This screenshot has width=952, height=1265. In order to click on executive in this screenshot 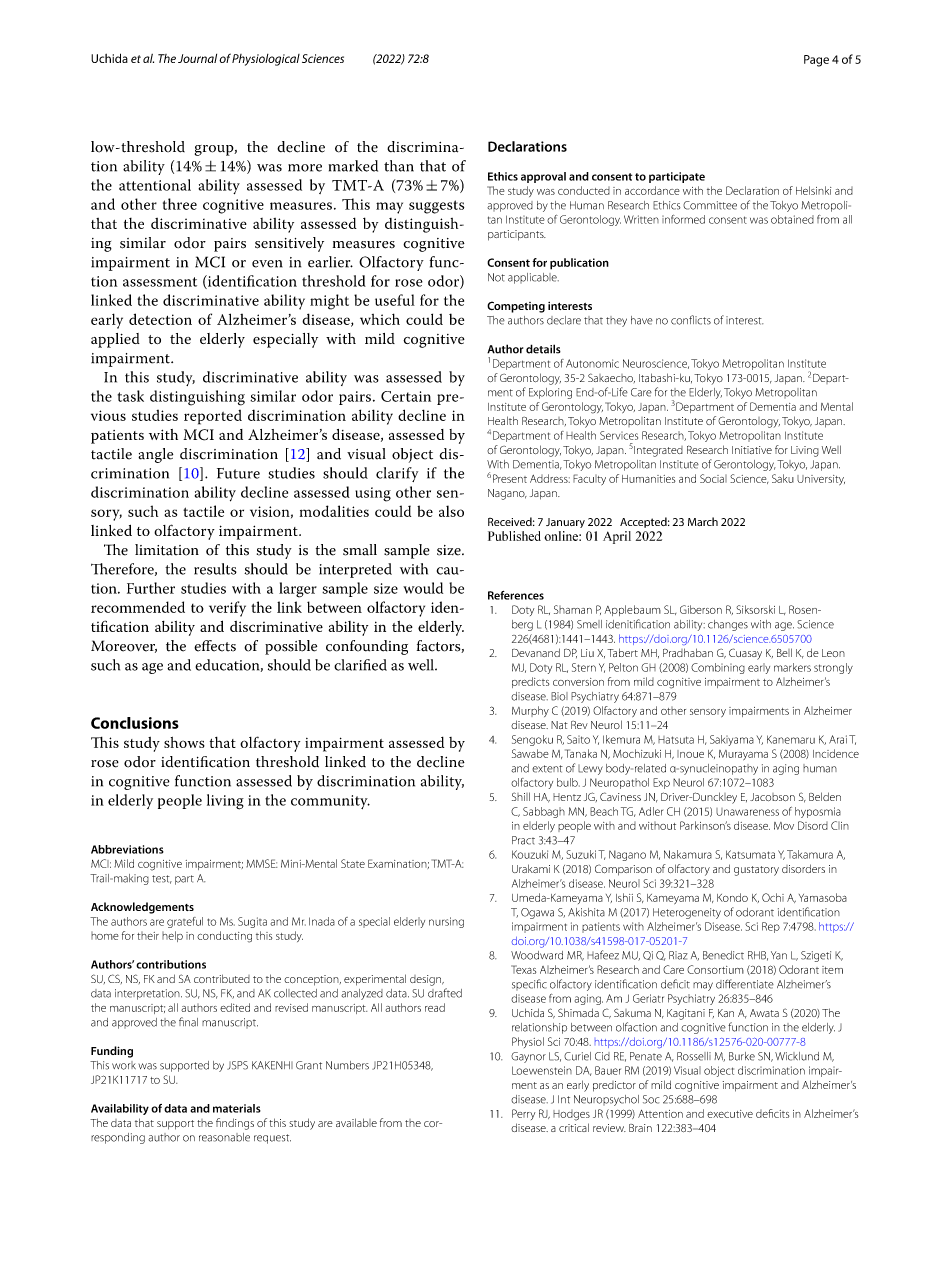, I will do `click(730, 1114)`.
